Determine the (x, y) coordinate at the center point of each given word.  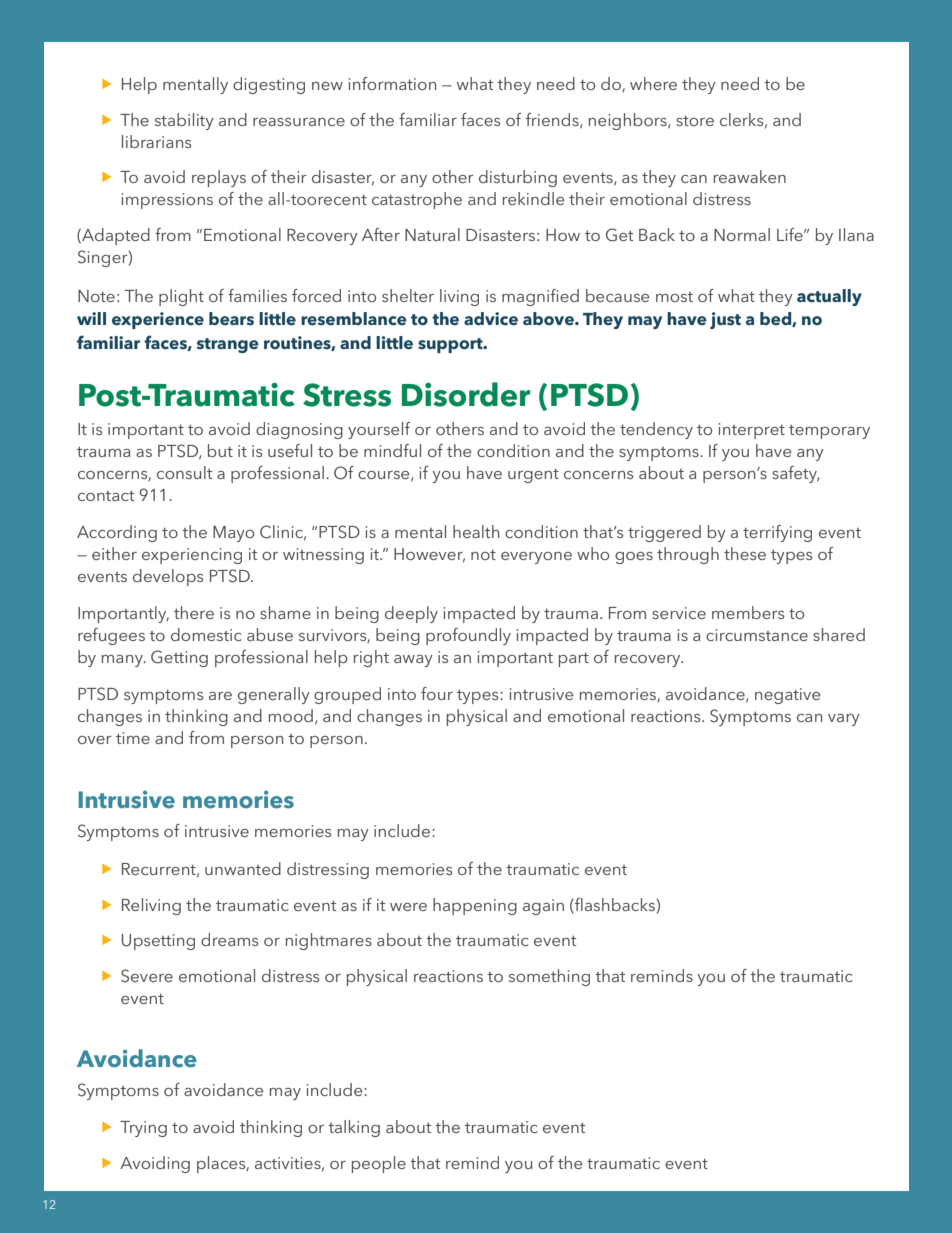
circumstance (757, 635)
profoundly (468, 636)
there (194, 612)
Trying (143, 1129)
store (695, 121)
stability (184, 121)
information (392, 83)
